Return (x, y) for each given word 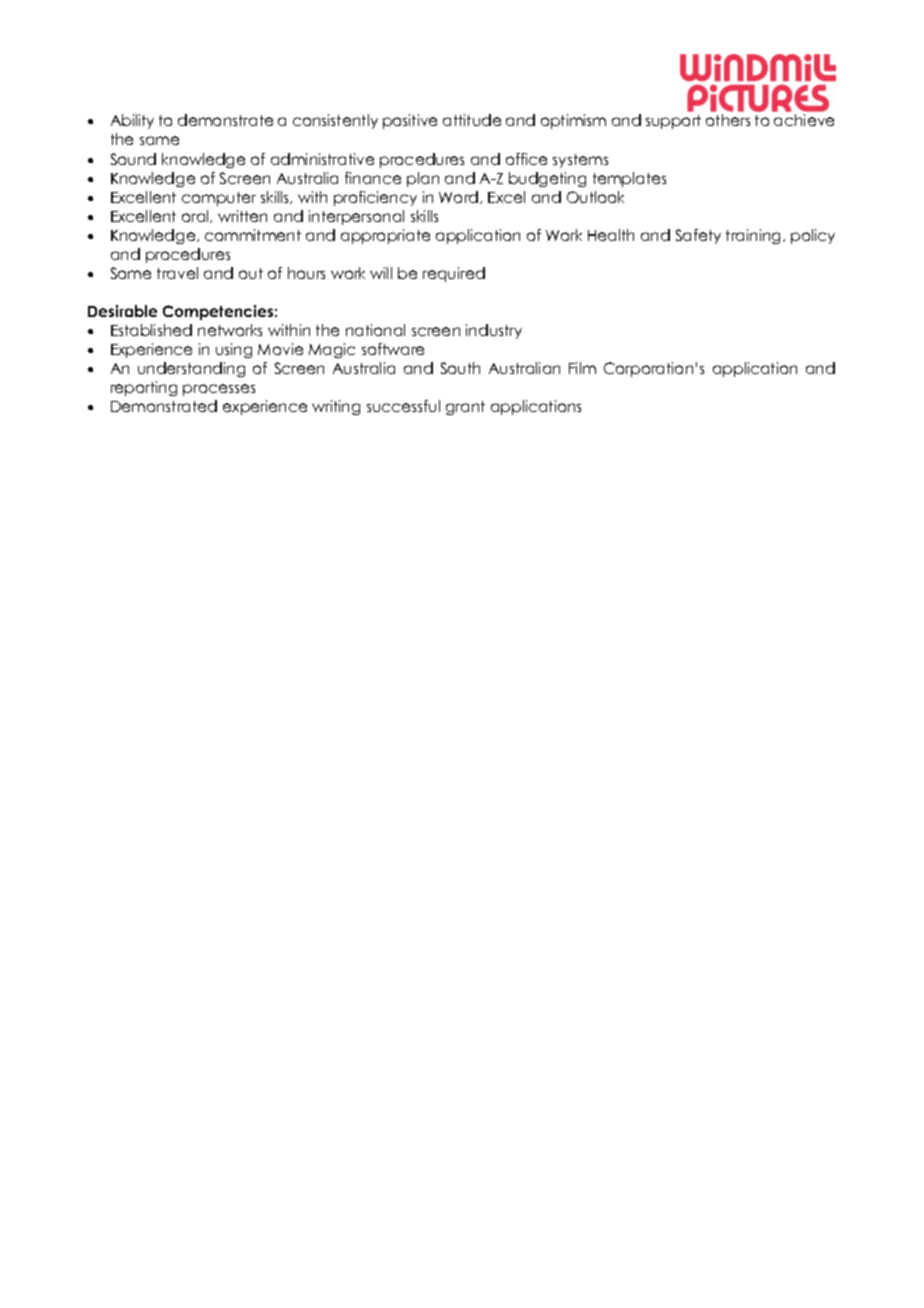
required (454, 274)
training (755, 236)
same (159, 140)
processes (219, 390)
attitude (472, 120)
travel (177, 273)
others (728, 120)
